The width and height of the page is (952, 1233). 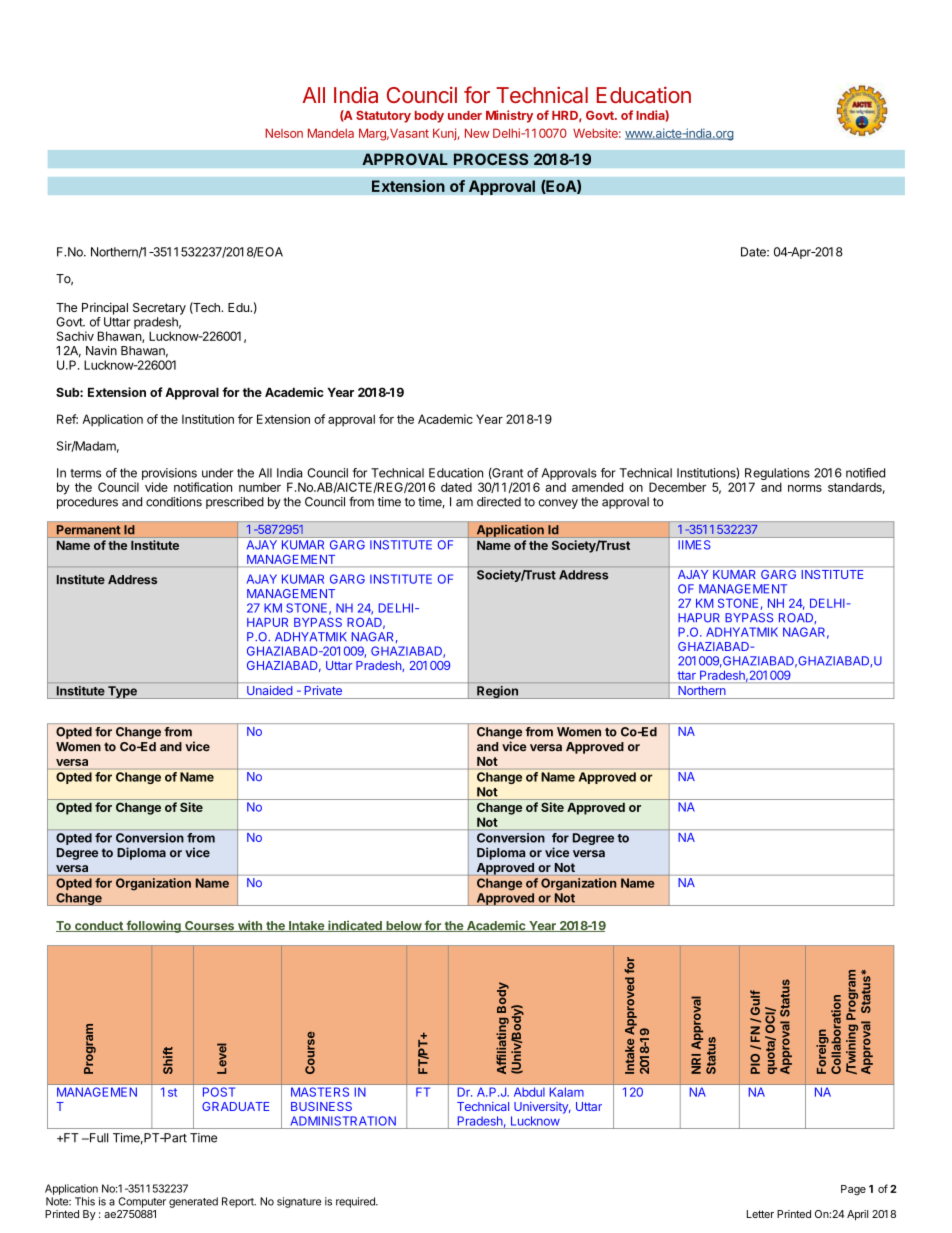 I want to click on Ministry, so click(x=509, y=116).
